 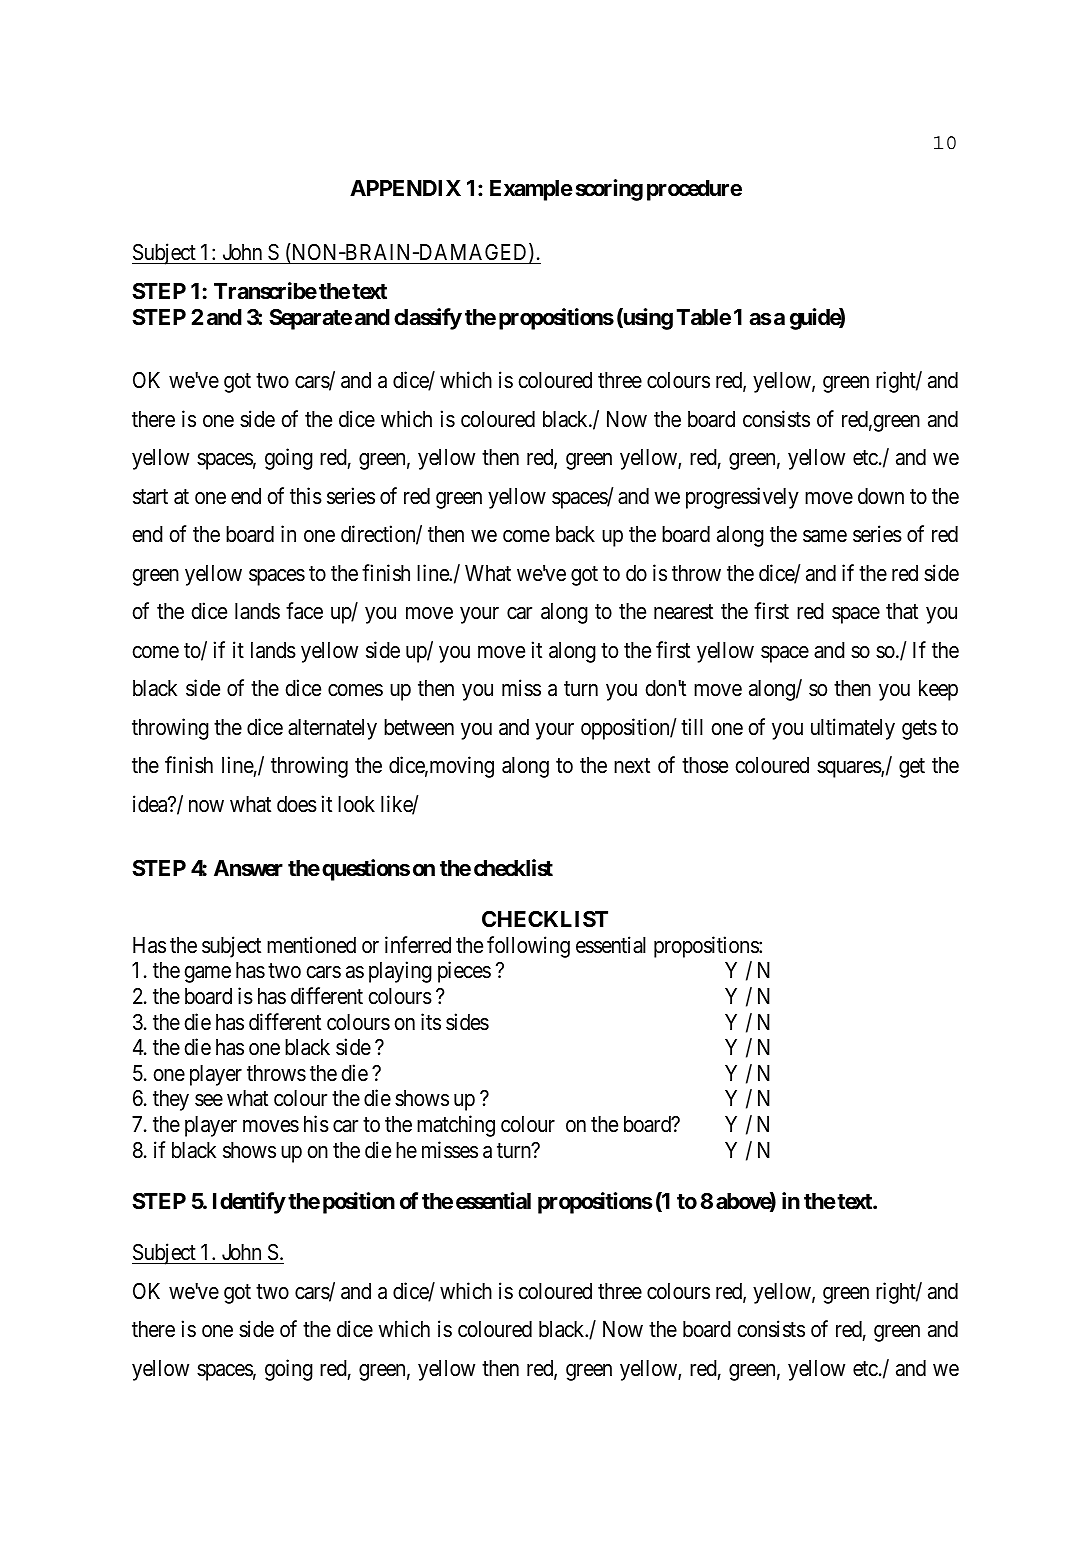 I want to click on classify, so click(x=428, y=319).
